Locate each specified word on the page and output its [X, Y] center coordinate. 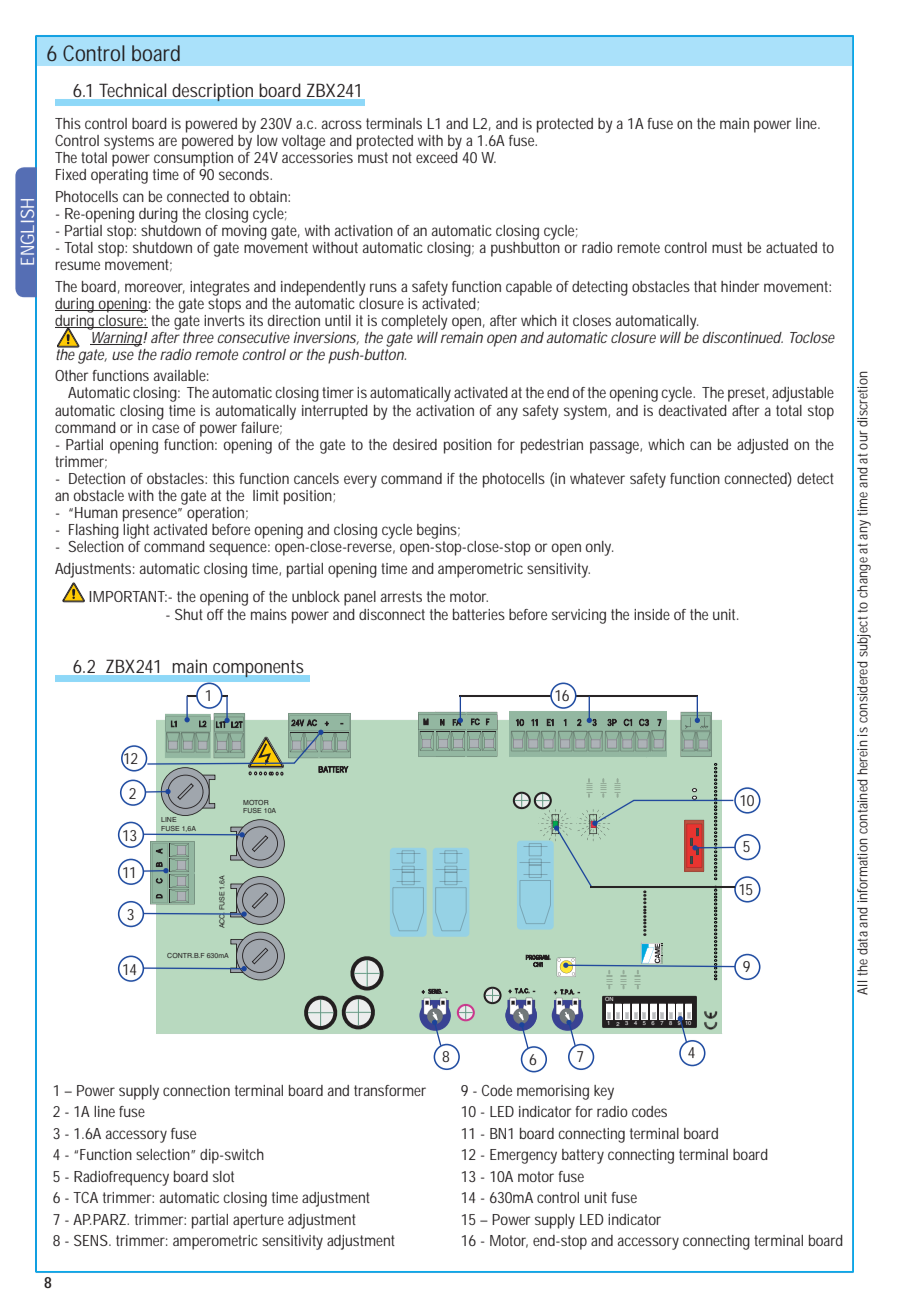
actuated [791, 247]
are [168, 141]
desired [415, 444]
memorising [553, 1092]
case [165, 428]
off [215, 614]
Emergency [523, 1156]
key [604, 1092]
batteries [479, 614]
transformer [390, 1090]
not [402, 157]
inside [652, 614]
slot [223, 1176]
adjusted [762, 446]
